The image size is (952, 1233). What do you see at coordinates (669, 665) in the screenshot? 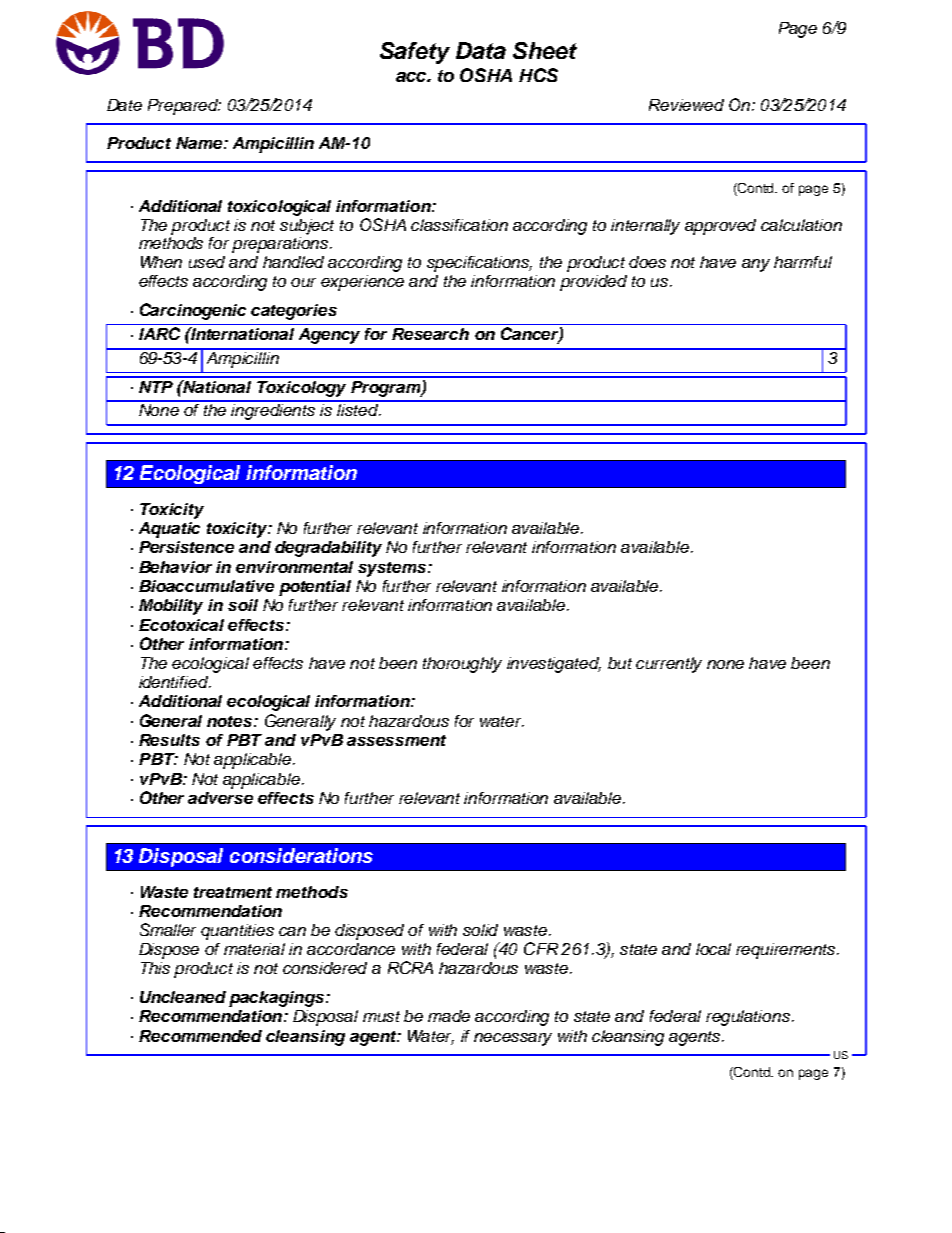
I see `currently` at bounding box center [669, 665].
